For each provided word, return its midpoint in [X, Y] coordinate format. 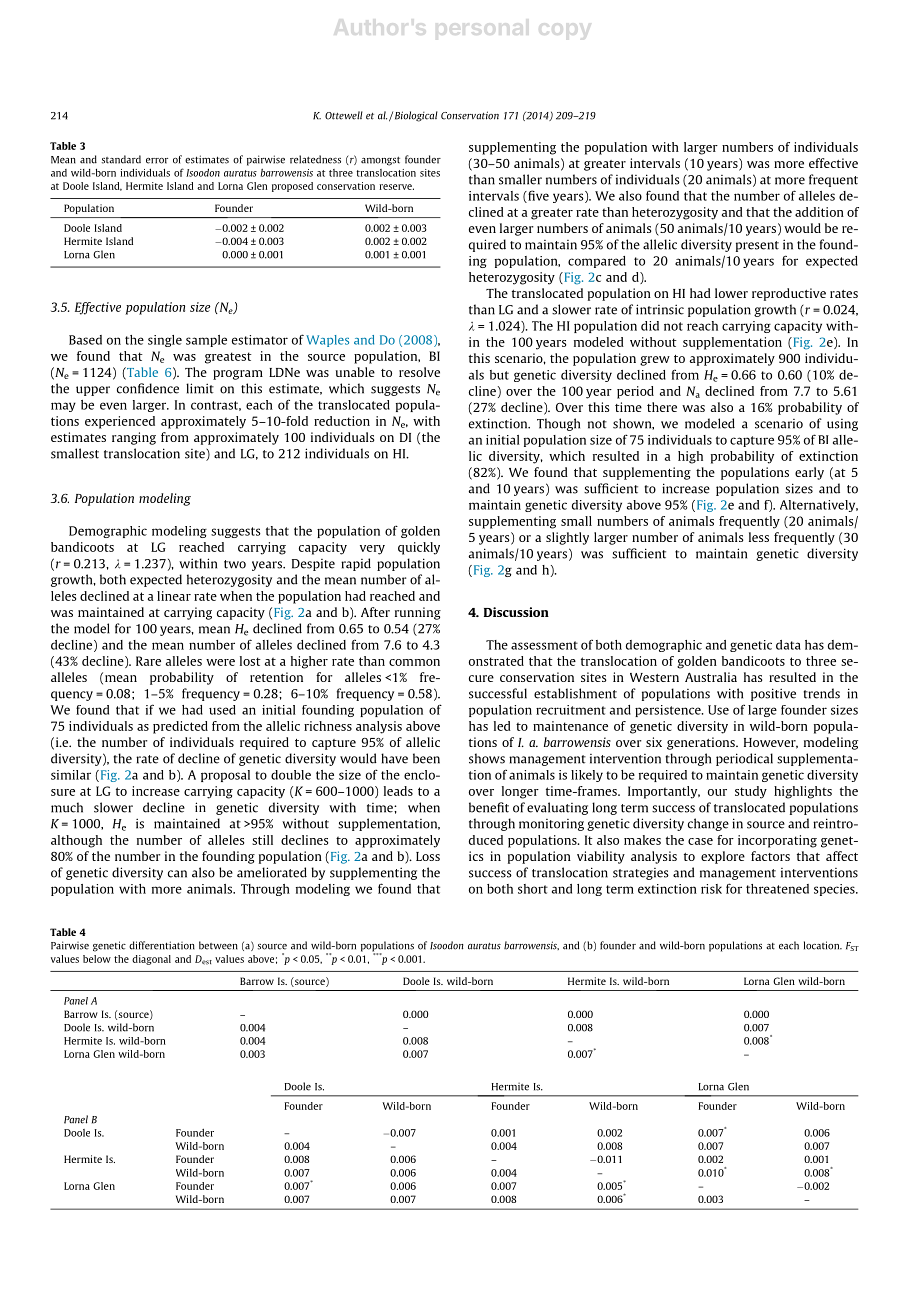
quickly [419, 548]
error [157, 161]
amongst [380, 161]
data [788, 645]
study [751, 792]
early [809, 473]
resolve [419, 372]
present [757, 246]
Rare [148, 661]
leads [398, 791]
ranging [134, 438]
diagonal [151, 960]
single [165, 341]
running [418, 613]
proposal [225, 776]
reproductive [789, 294]
